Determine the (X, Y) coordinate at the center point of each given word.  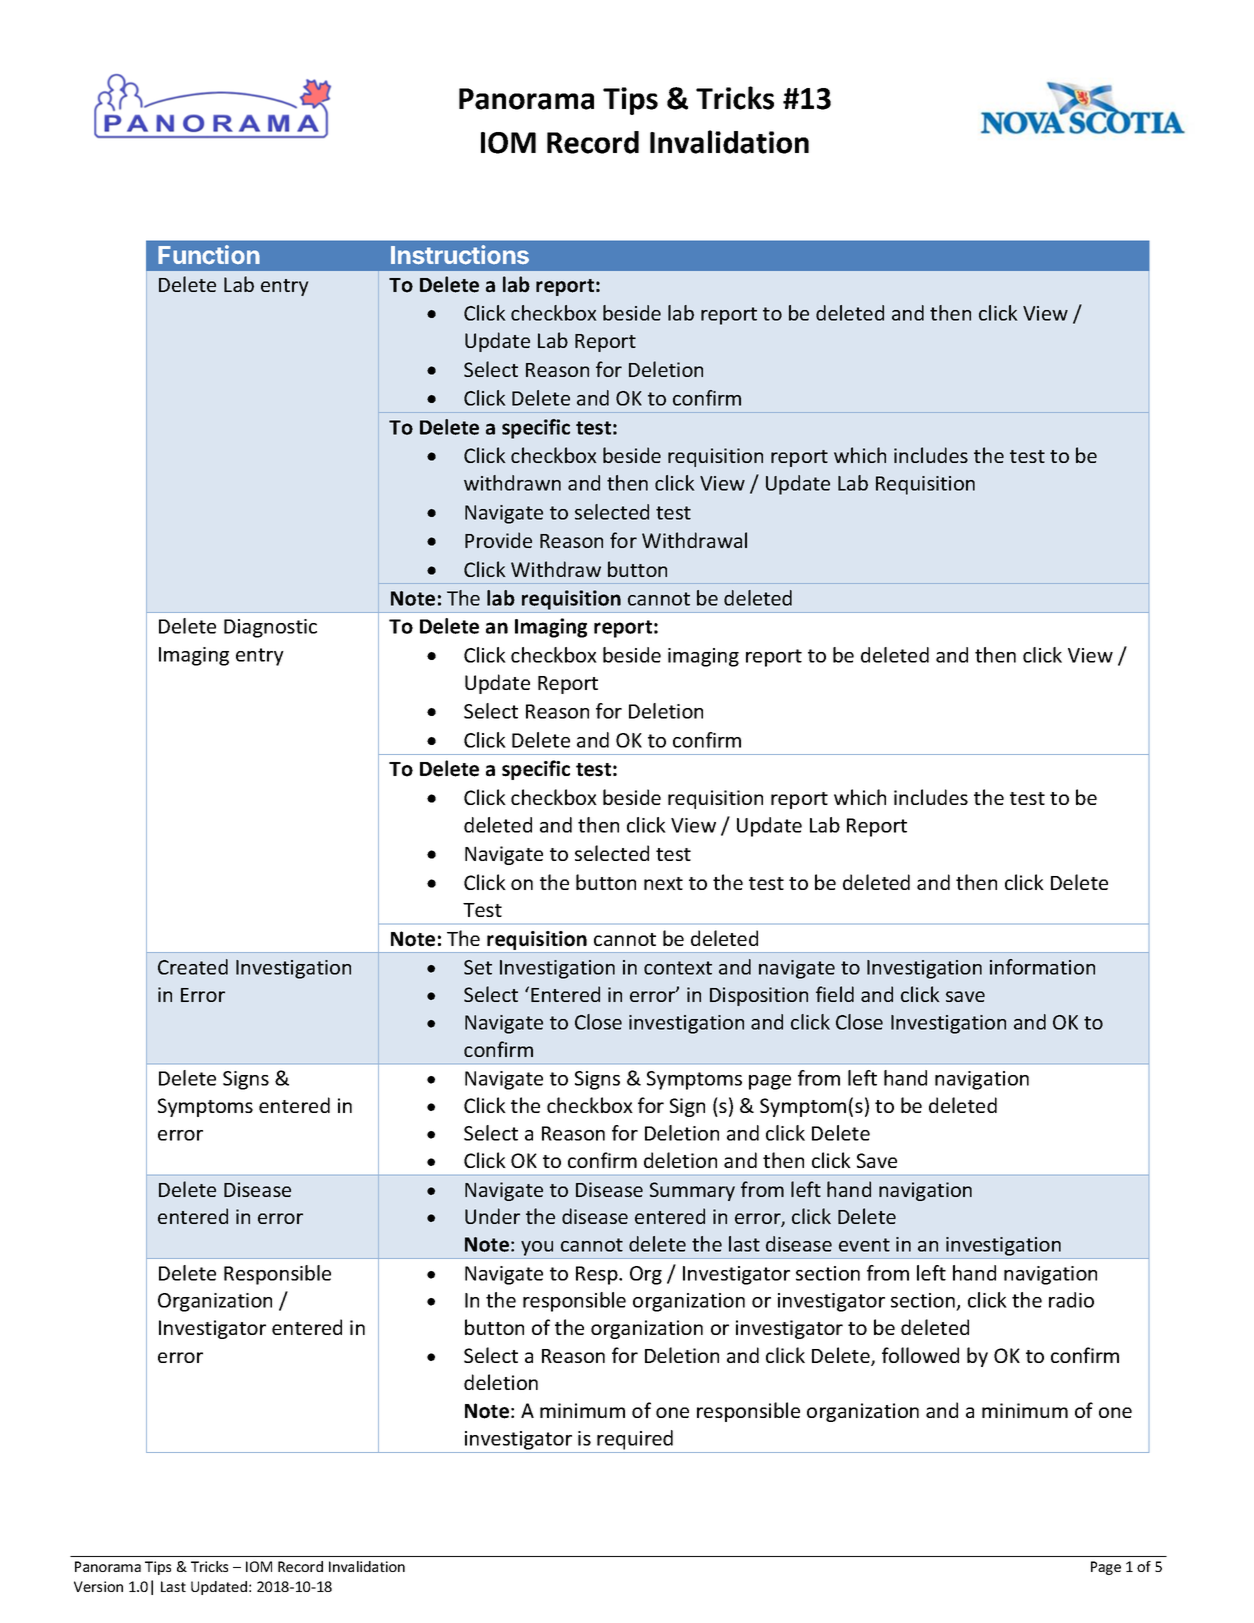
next (663, 883)
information (1042, 967)
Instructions (460, 255)
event (864, 1245)
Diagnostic (270, 628)
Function (209, 255)
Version (98, 1586)
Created (193, 967)
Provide (498, 540)
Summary (692, 1191)
